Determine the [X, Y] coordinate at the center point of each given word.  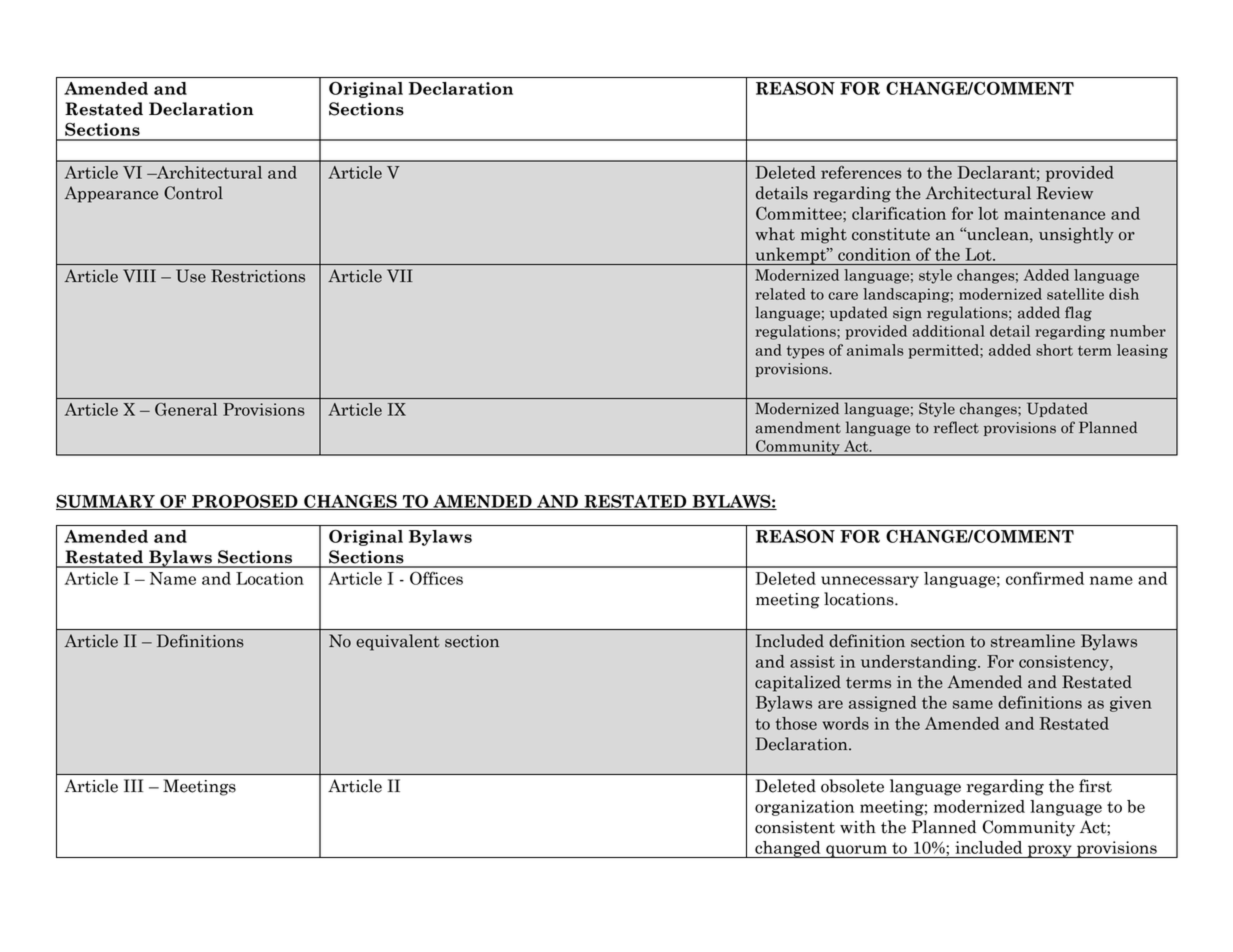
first [1095, 786]
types [805, 352]
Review [1065, 193]
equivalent [398, 642]
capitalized [798, 683]
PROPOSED [245, 502]
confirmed [1045, 578]
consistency [1065, 663]
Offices [436, 578]
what [775, 234]
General [186, 409]
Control [193, 193]
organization [804, 808]
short [1054, 350]
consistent [795, 827]
